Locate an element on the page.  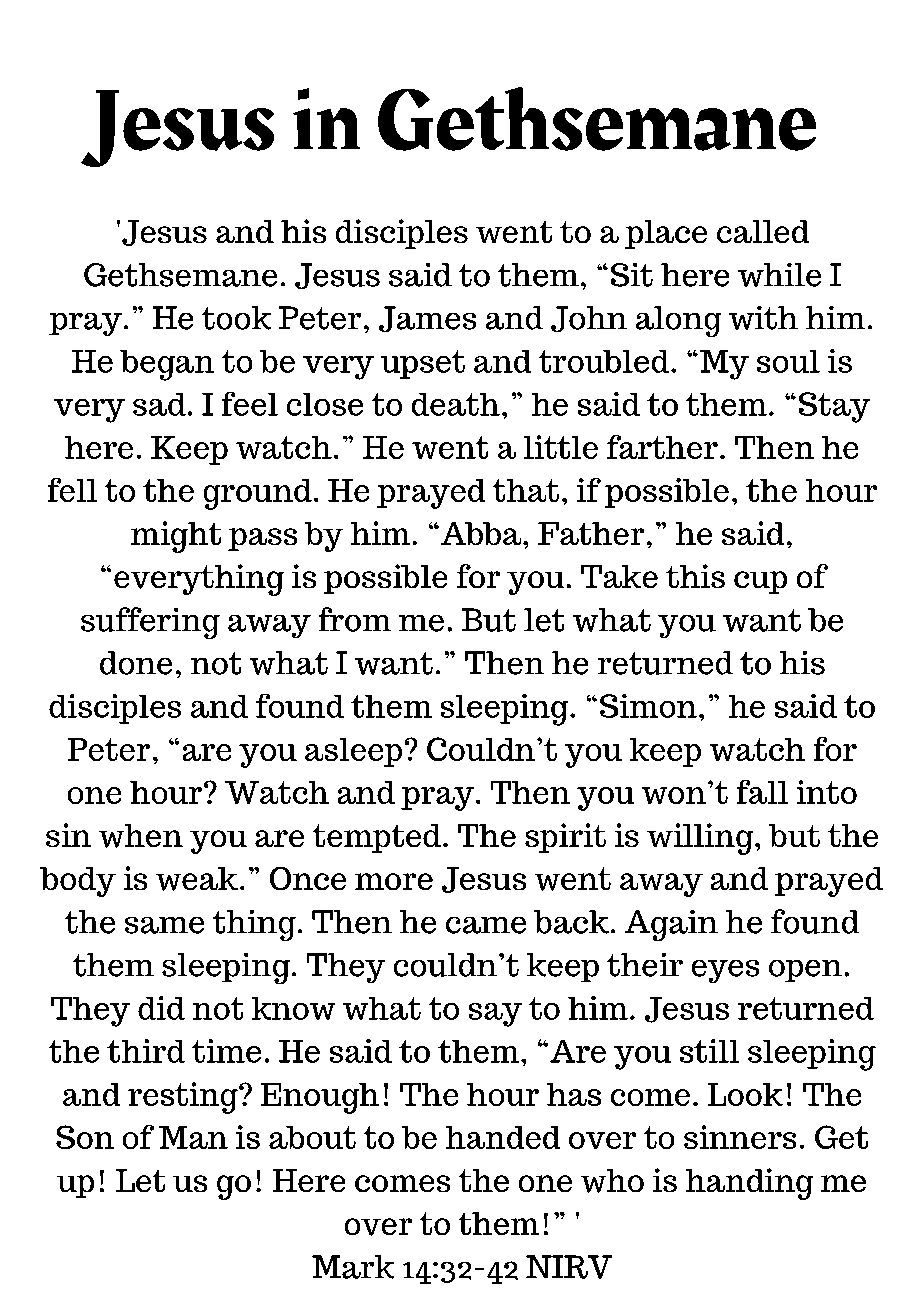
Mark is located at coordinates (353, 1267).
